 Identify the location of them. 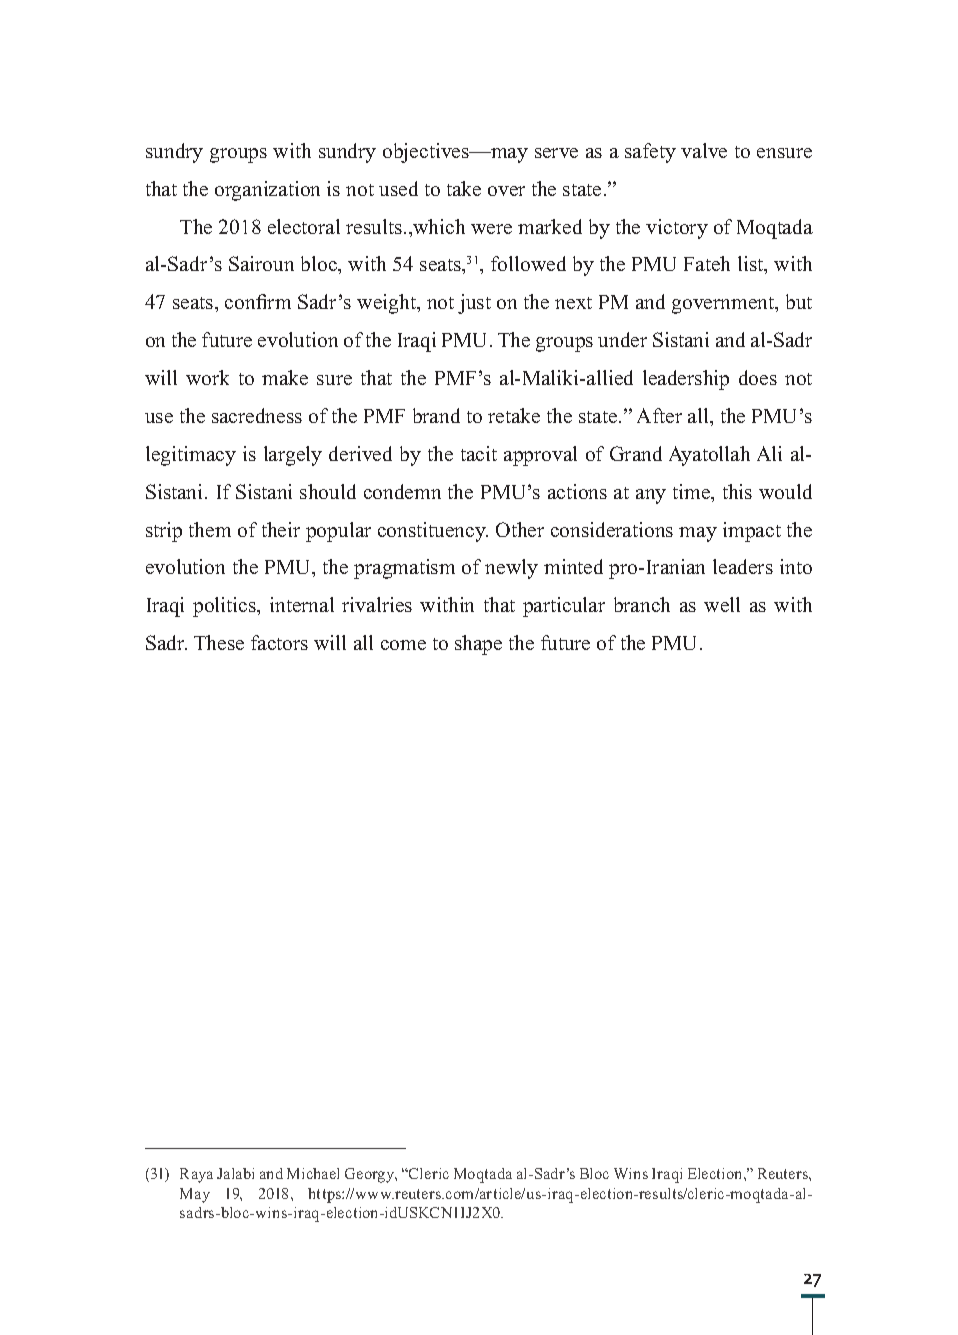
(210, 529).
